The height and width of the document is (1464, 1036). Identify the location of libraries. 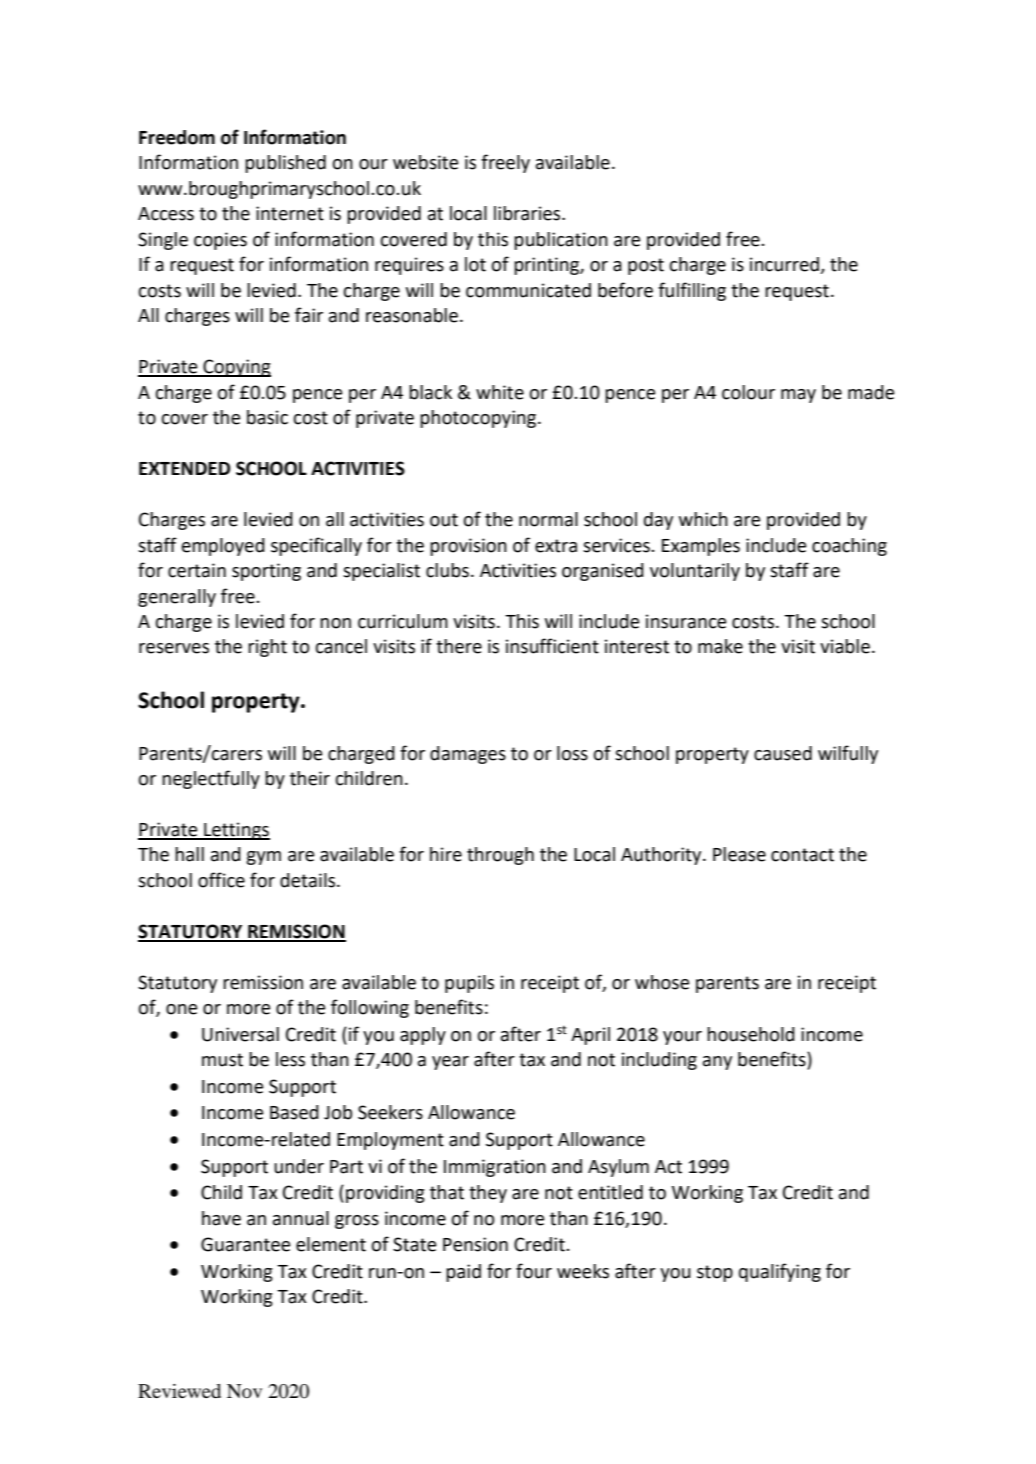
(528, 213).
